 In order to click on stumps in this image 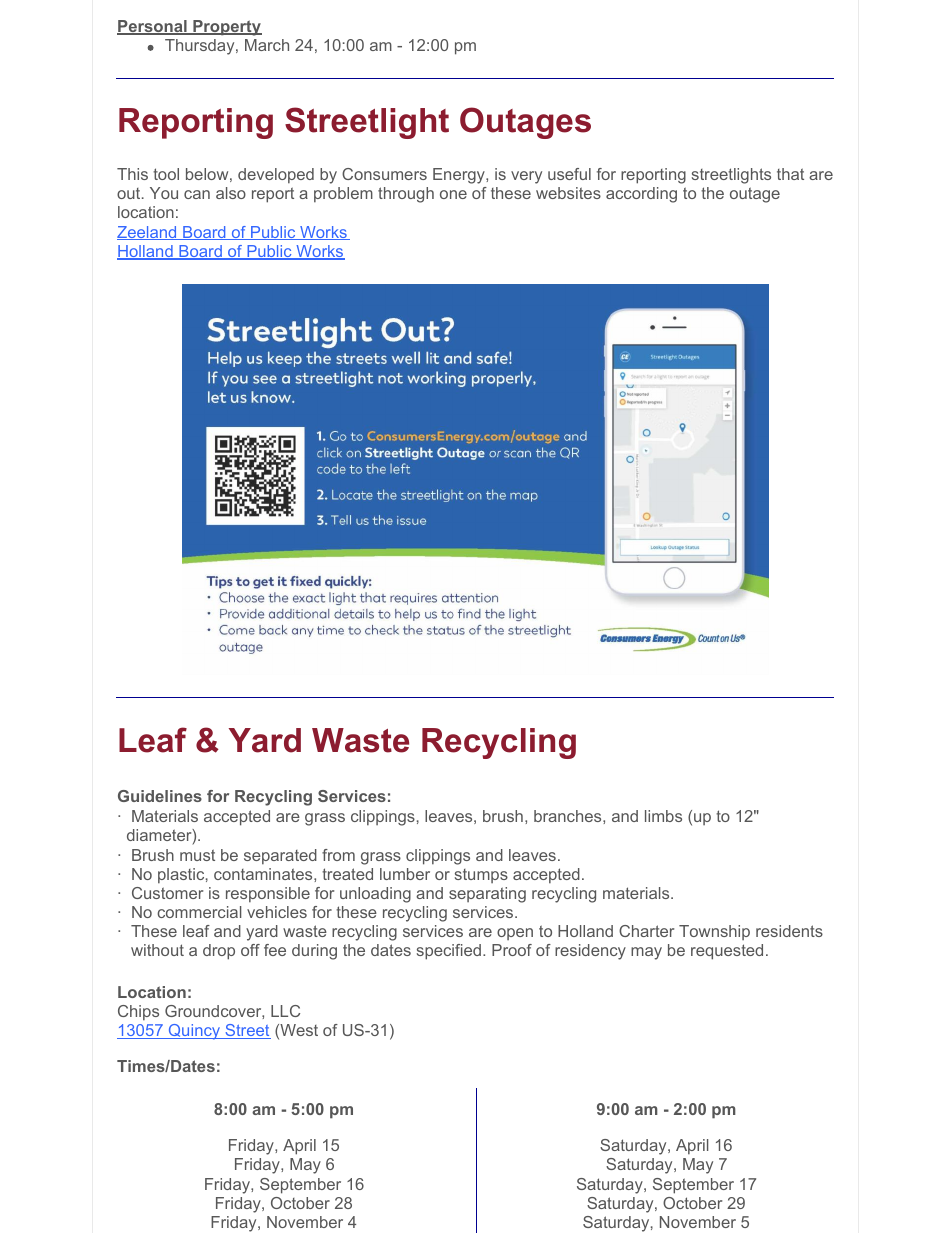, I will do `click(481, 876)`.
